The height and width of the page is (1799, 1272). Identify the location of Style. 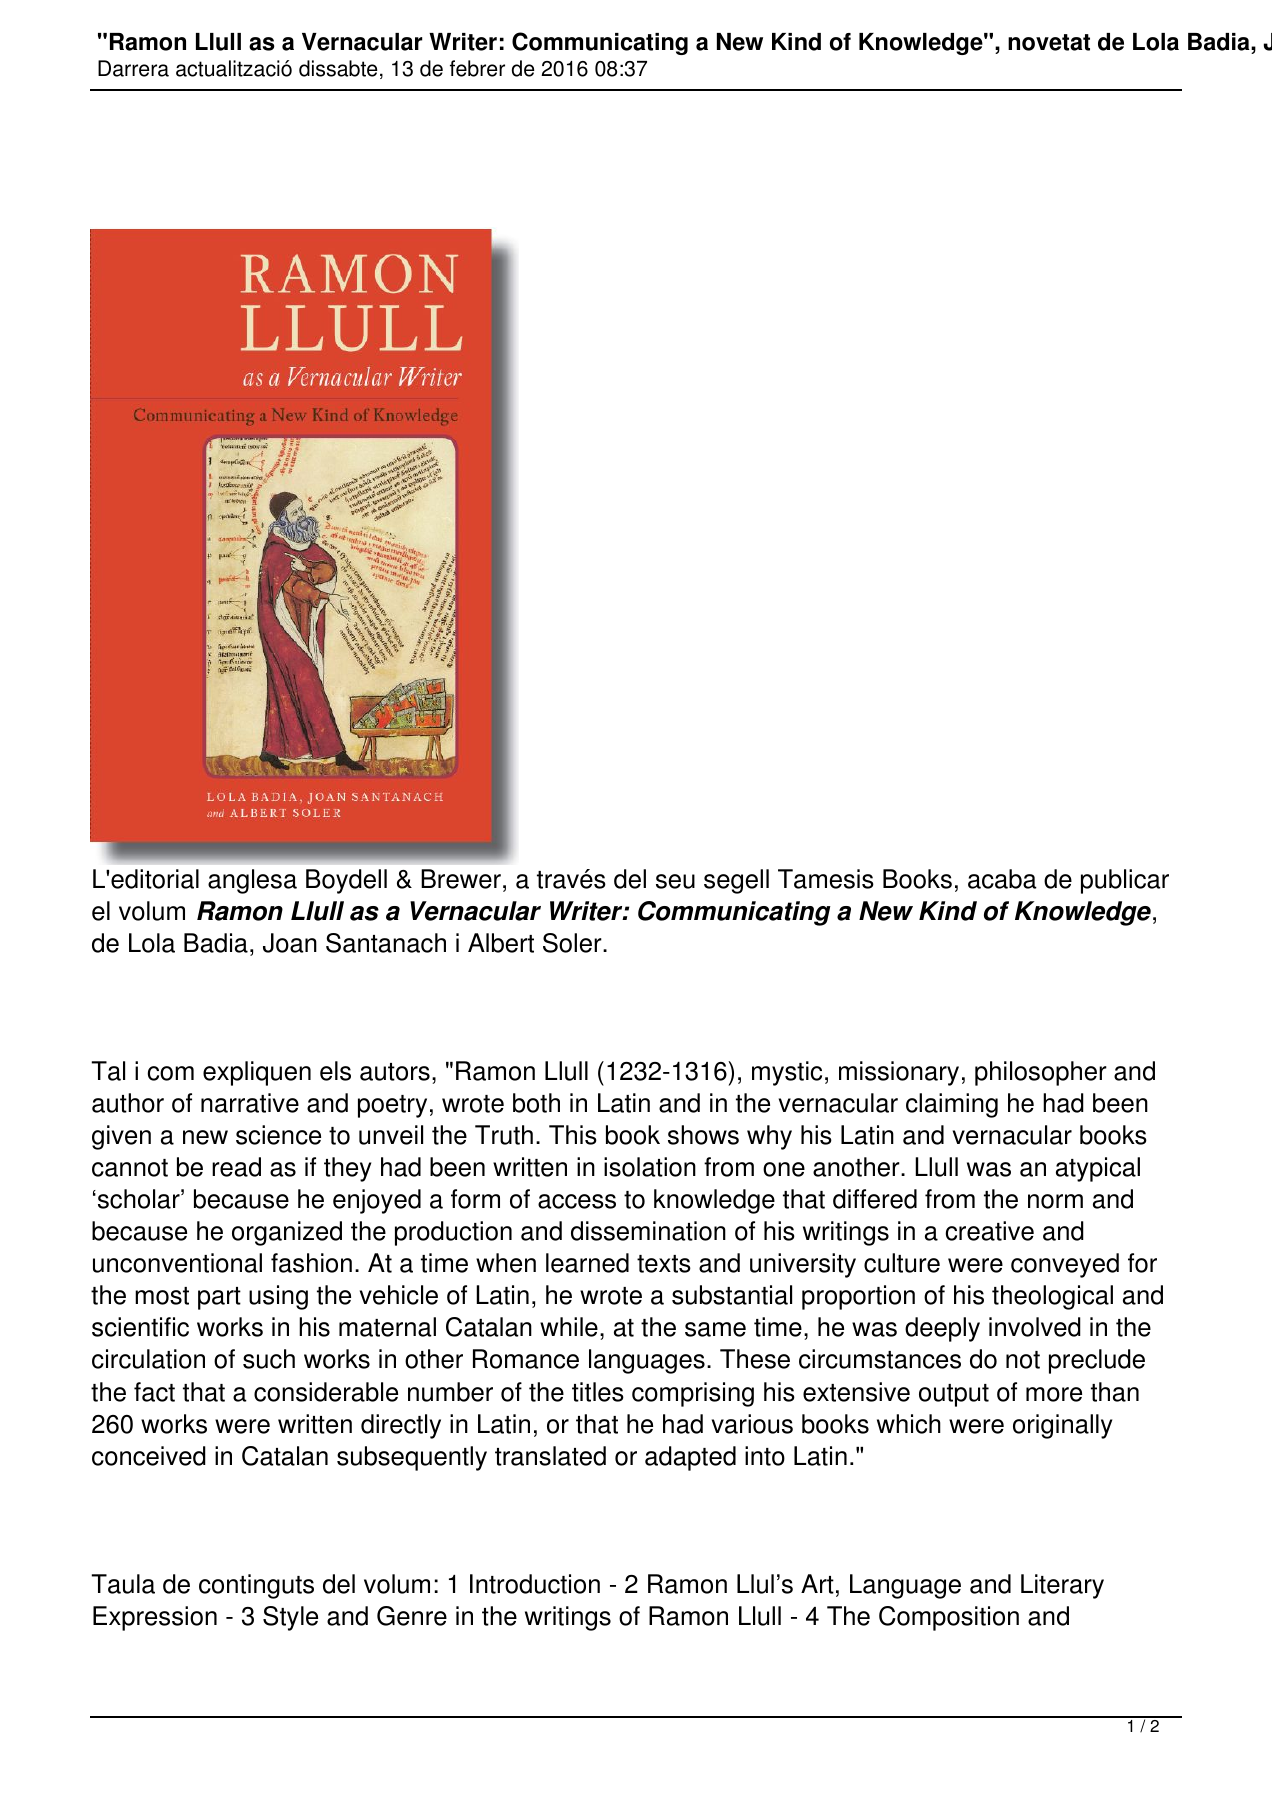
(290, 1618).
